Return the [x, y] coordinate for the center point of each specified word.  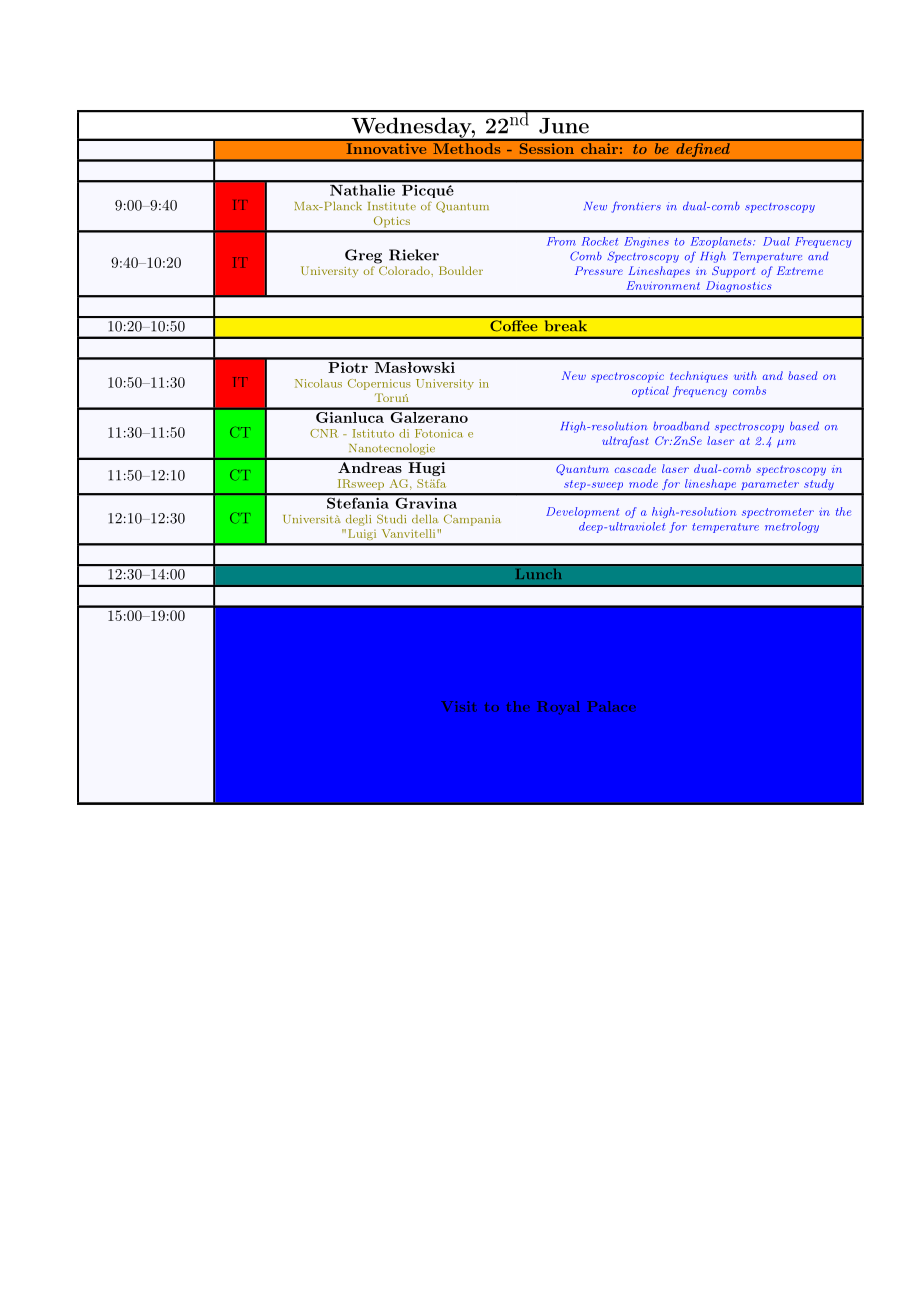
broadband [681, 426]
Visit [459, 706]
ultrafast [625, 442]
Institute [392, 206]
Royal [558, 708]
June [564, 126]
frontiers [636, 207]
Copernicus [379, 384]
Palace [611, 706]
